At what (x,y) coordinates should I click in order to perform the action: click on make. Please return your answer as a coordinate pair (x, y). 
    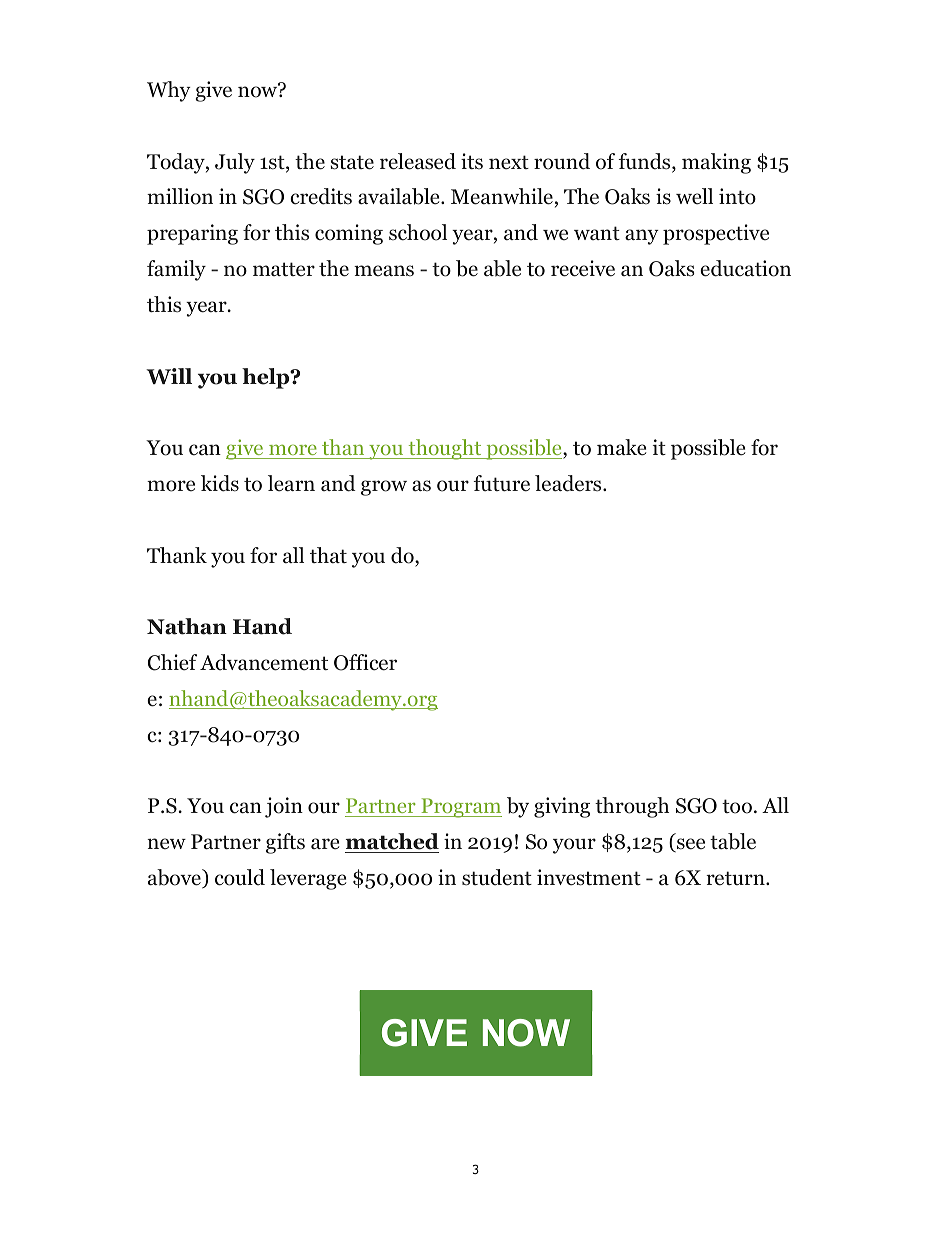
    Looking at the image, I should click on (622, 447).
